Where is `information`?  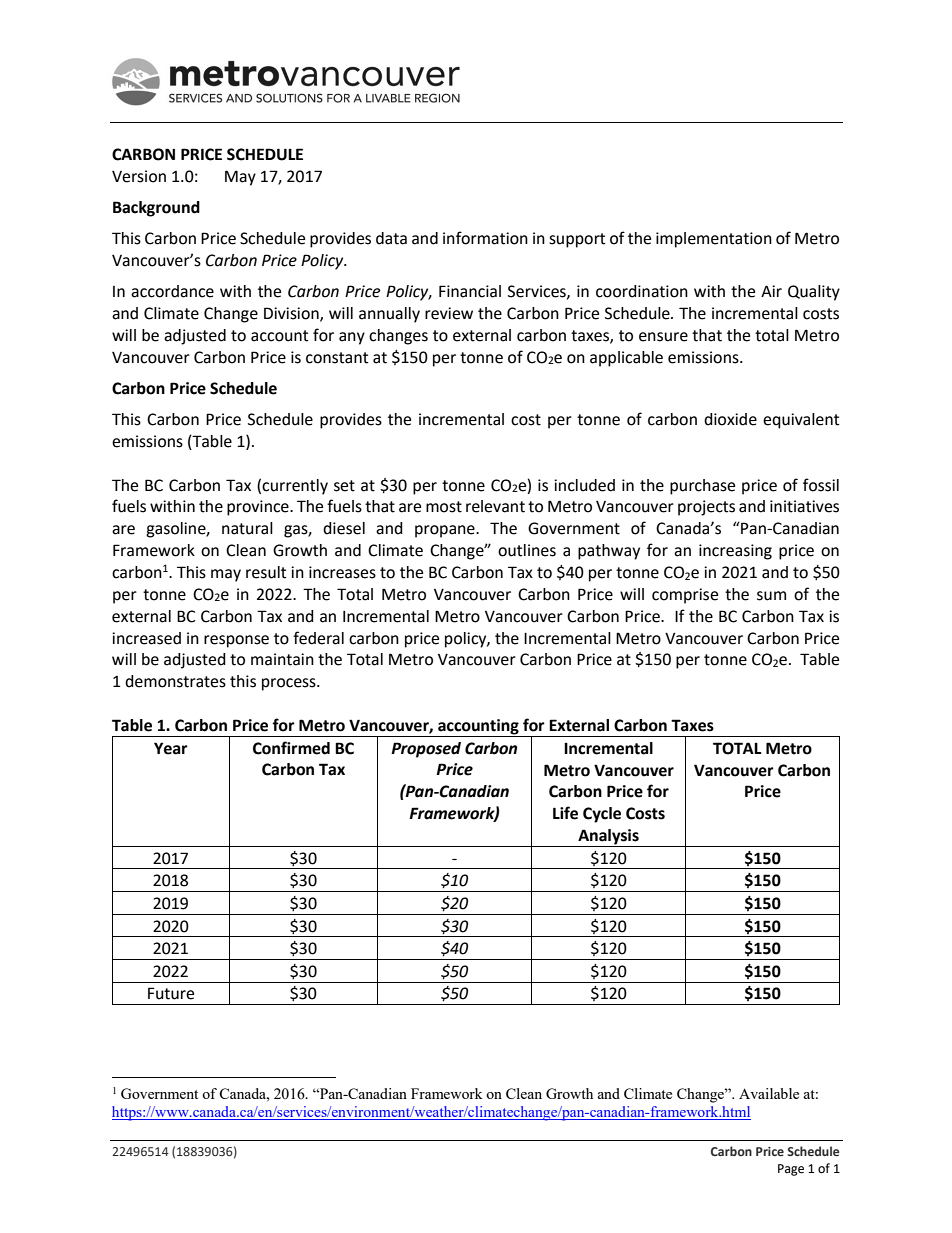
information is located at coordinates (485, 238).
